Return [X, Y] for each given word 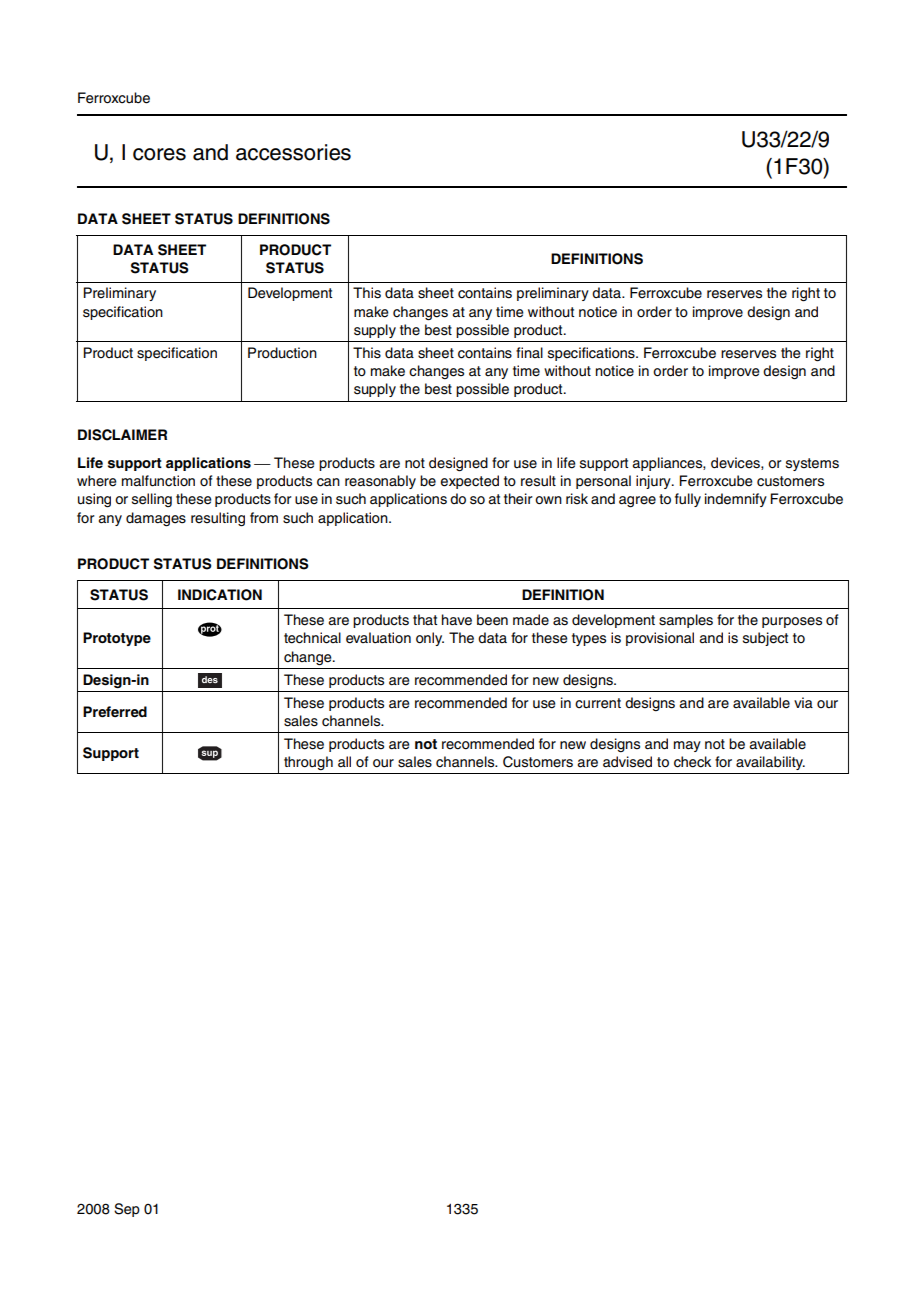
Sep [127, 1210]
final [529, 352]
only [430, 639]
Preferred [115, 711]
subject [765, 639]
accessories [293, 152]
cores [159, 154]
